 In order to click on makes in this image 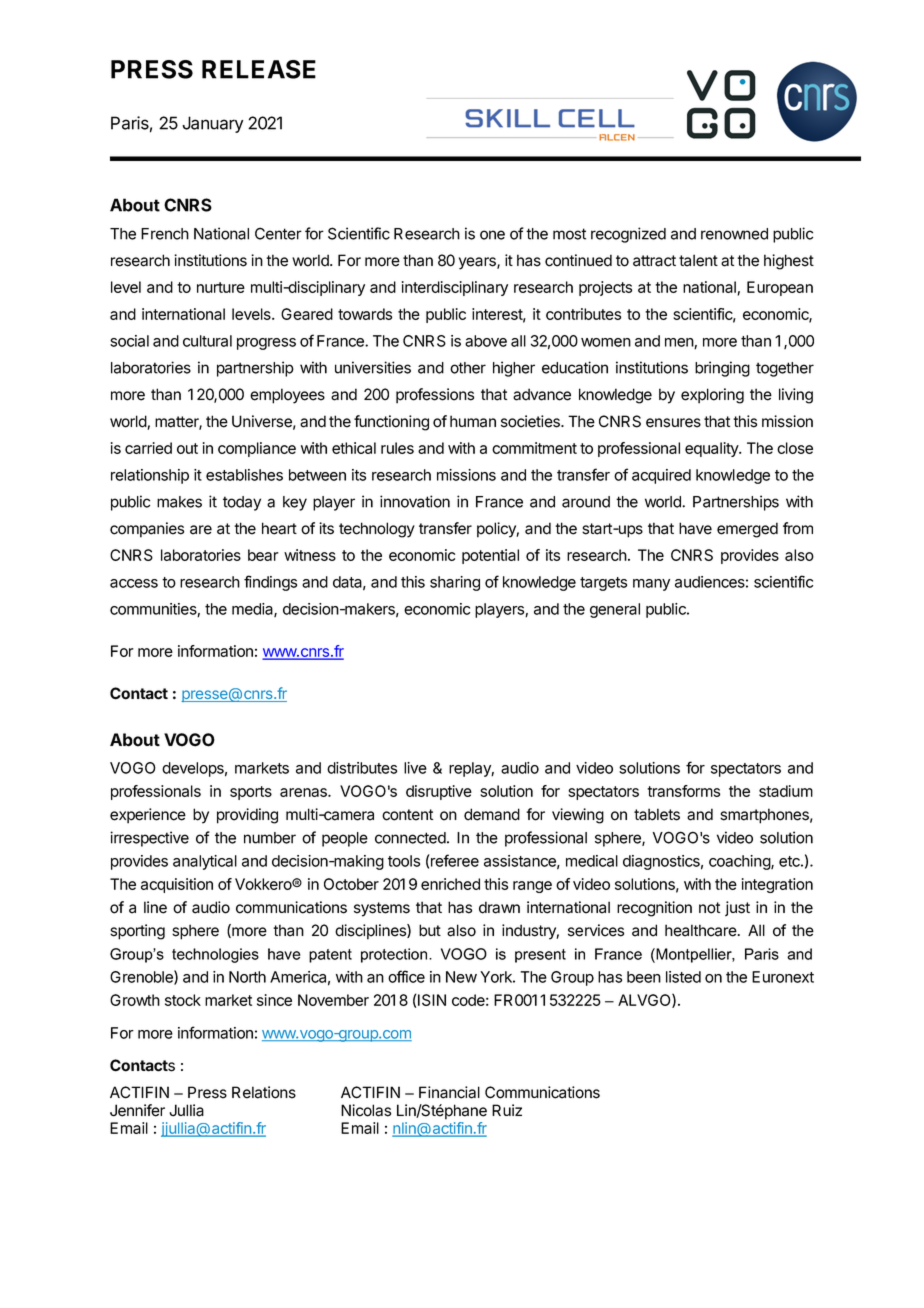, I will do `click(179, 502)`.
